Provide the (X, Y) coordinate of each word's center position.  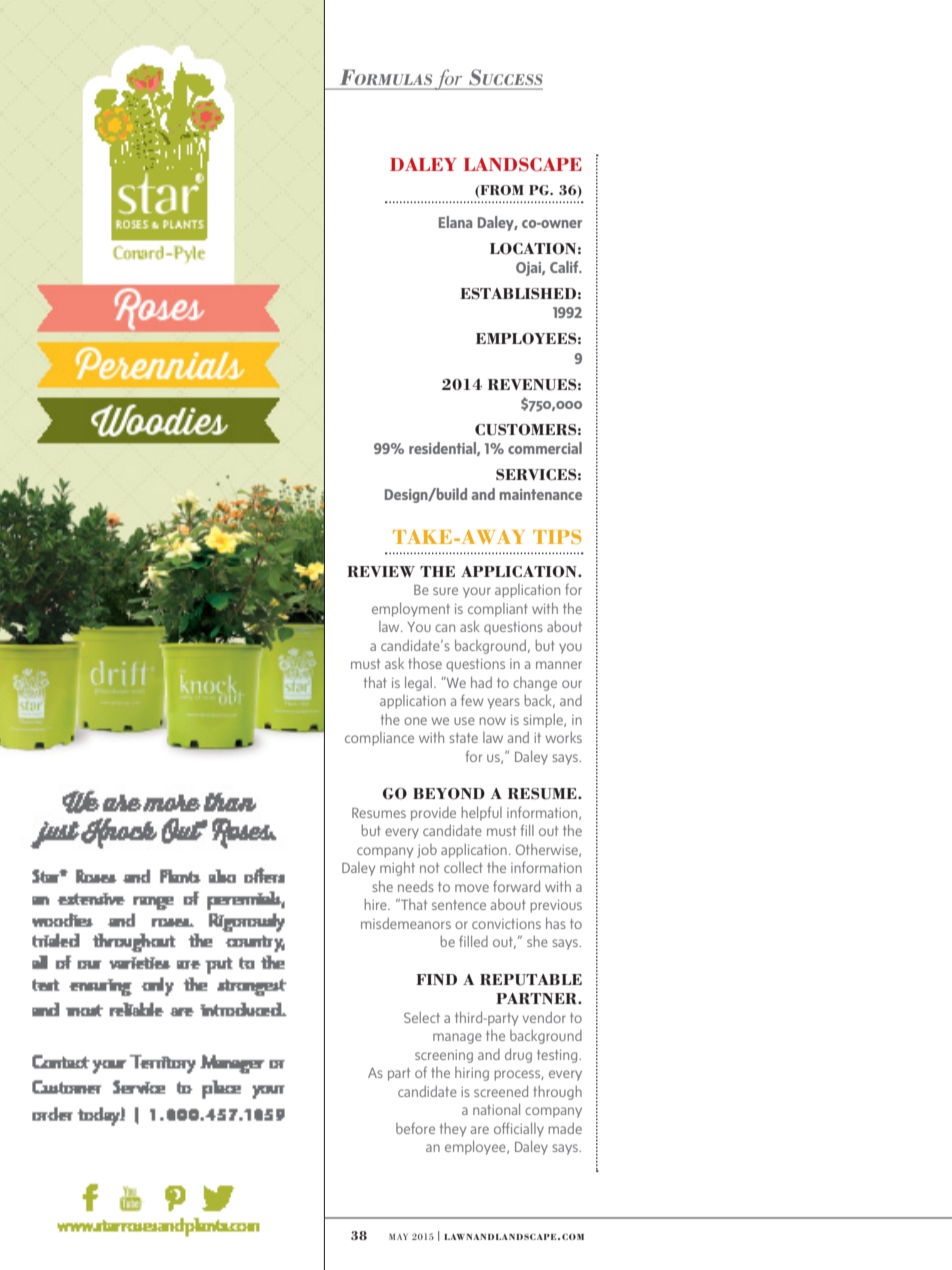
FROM (501, 191)
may (398, 1237)
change (535, 684)
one (415, 721)
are (480, 1130)
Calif (565, 267)
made (565, 1128)
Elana (456, 222)
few (472, 700)
